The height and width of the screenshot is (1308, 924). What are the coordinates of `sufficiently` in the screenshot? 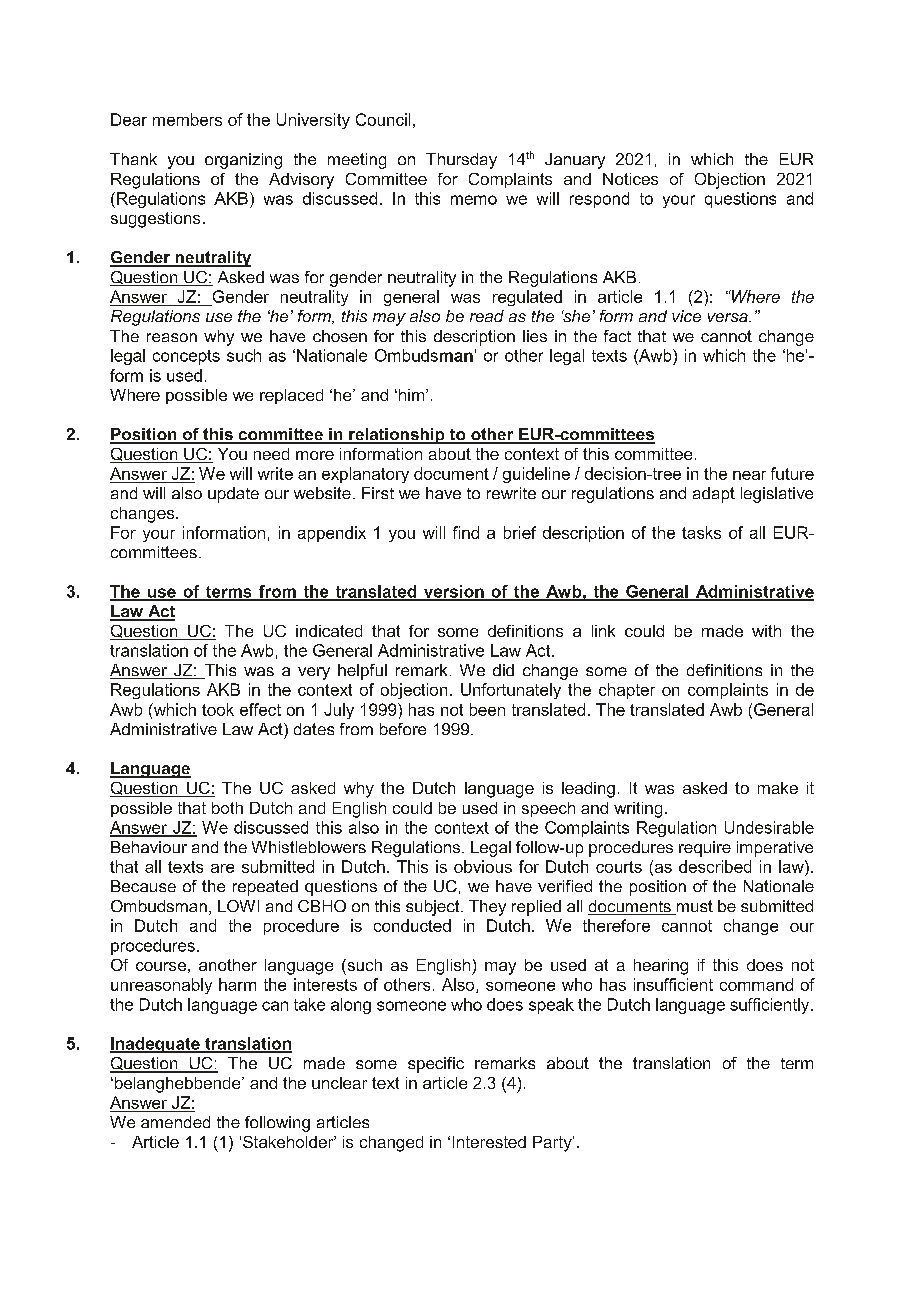 It's located at (771, 1006).
